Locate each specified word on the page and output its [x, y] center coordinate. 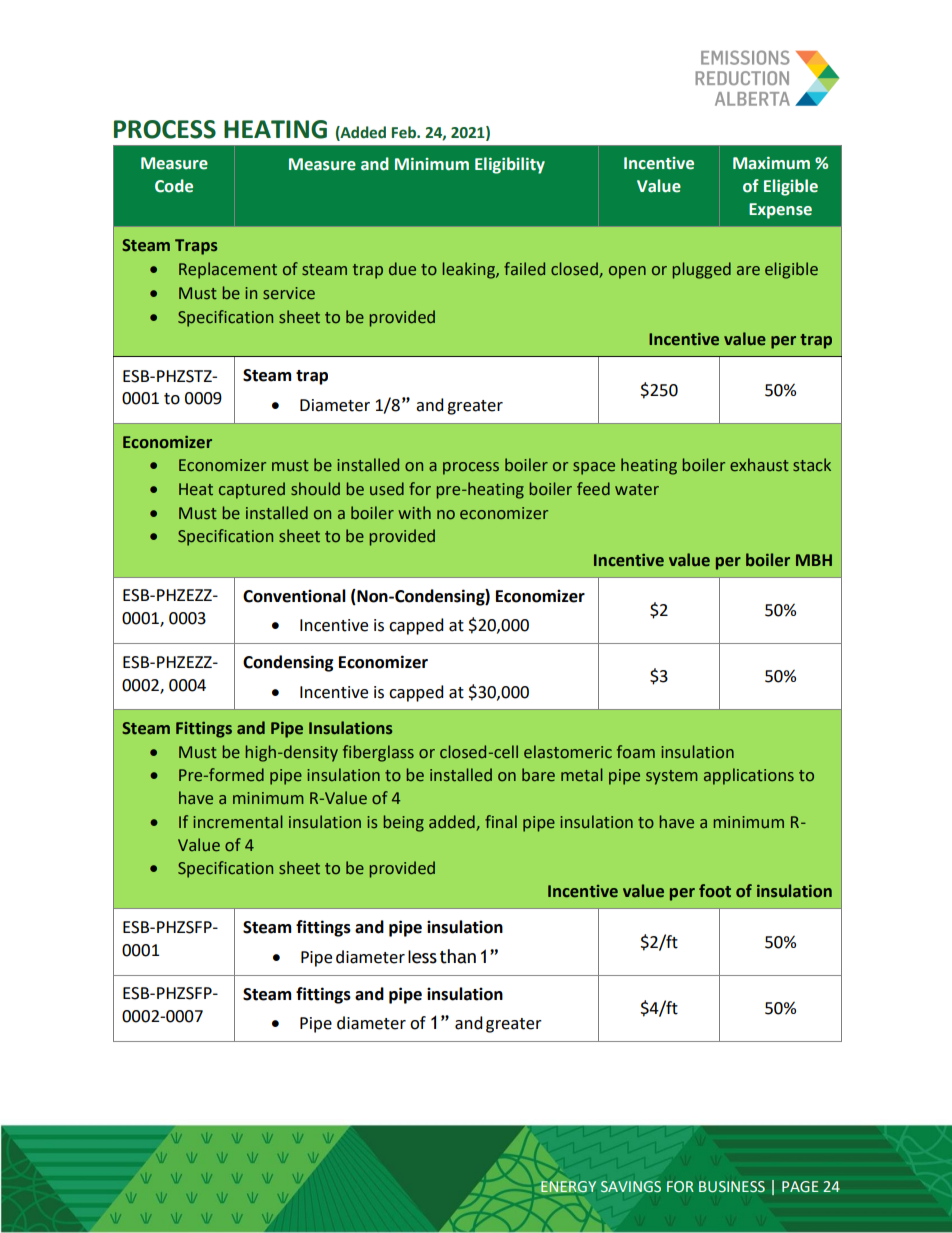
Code [174, 186]
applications [749, 776]
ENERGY [568, 1186]
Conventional [294, 596]
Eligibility [510, 165]
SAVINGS [631, 1186]
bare [538, 775]
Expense [780, 211]
